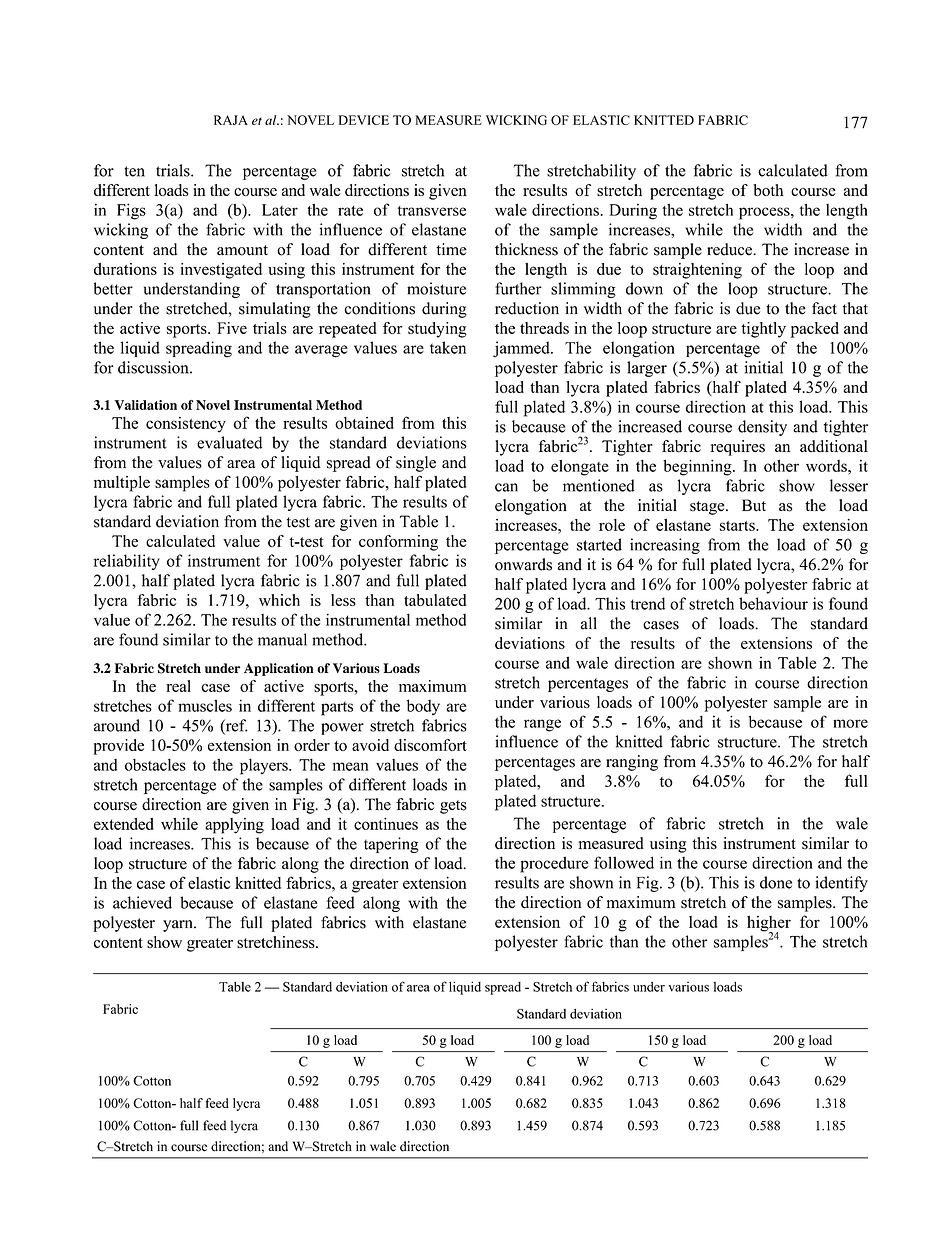 The image size is (952, 1233). Describe the element at coordinates (435, 600) in the page. I see `tabulated` at that location.
